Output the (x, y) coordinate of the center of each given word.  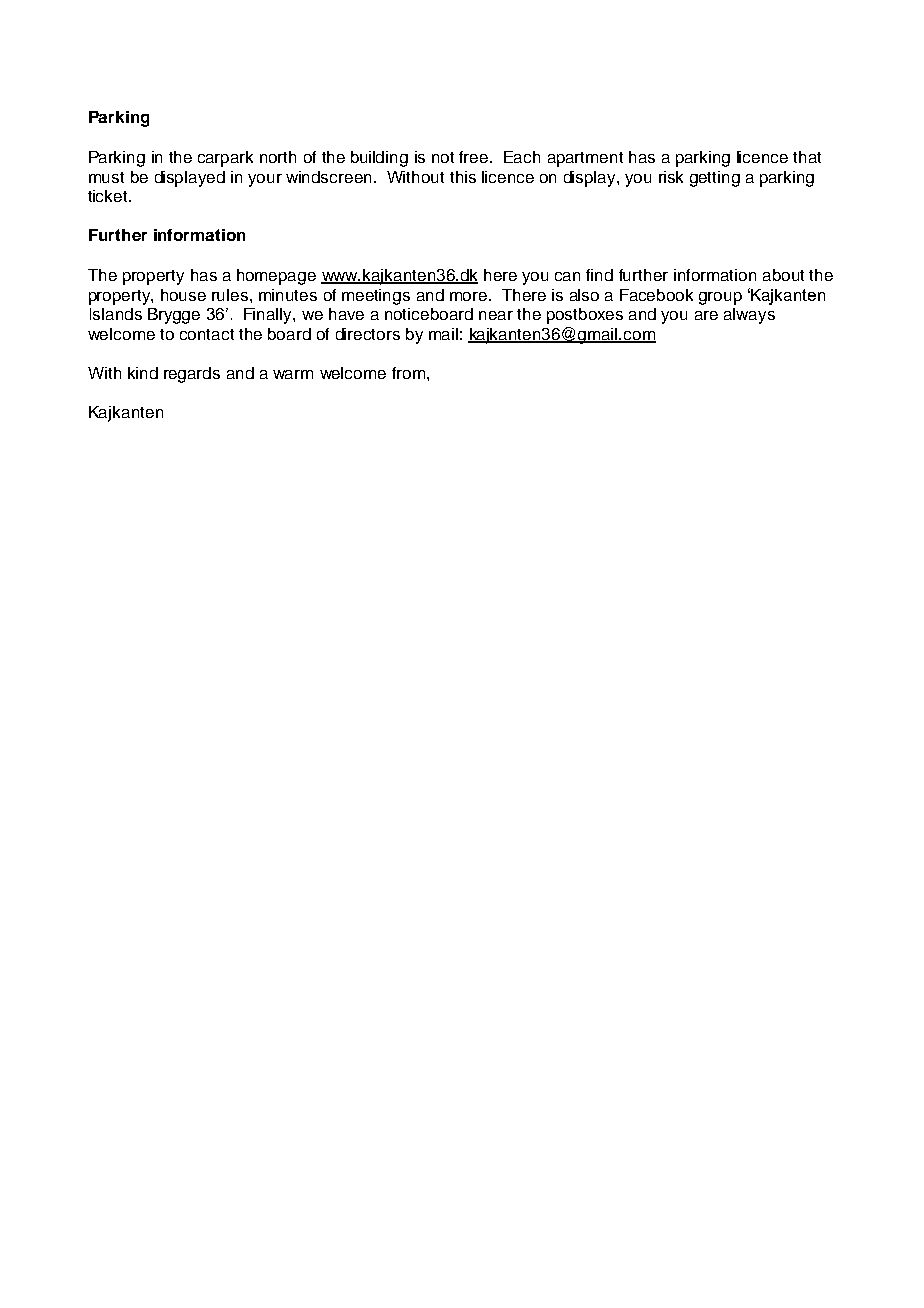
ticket (109, 196)
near (496, 315)
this (463, 177)
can (567, 276)
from (408, 373)
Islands (116, 314)
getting (715, 179)
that (807, 157)
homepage (276, 277)
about (783, 275)
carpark (225, 159)
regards (192, 375)
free (473, 157)
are (706, 315)
